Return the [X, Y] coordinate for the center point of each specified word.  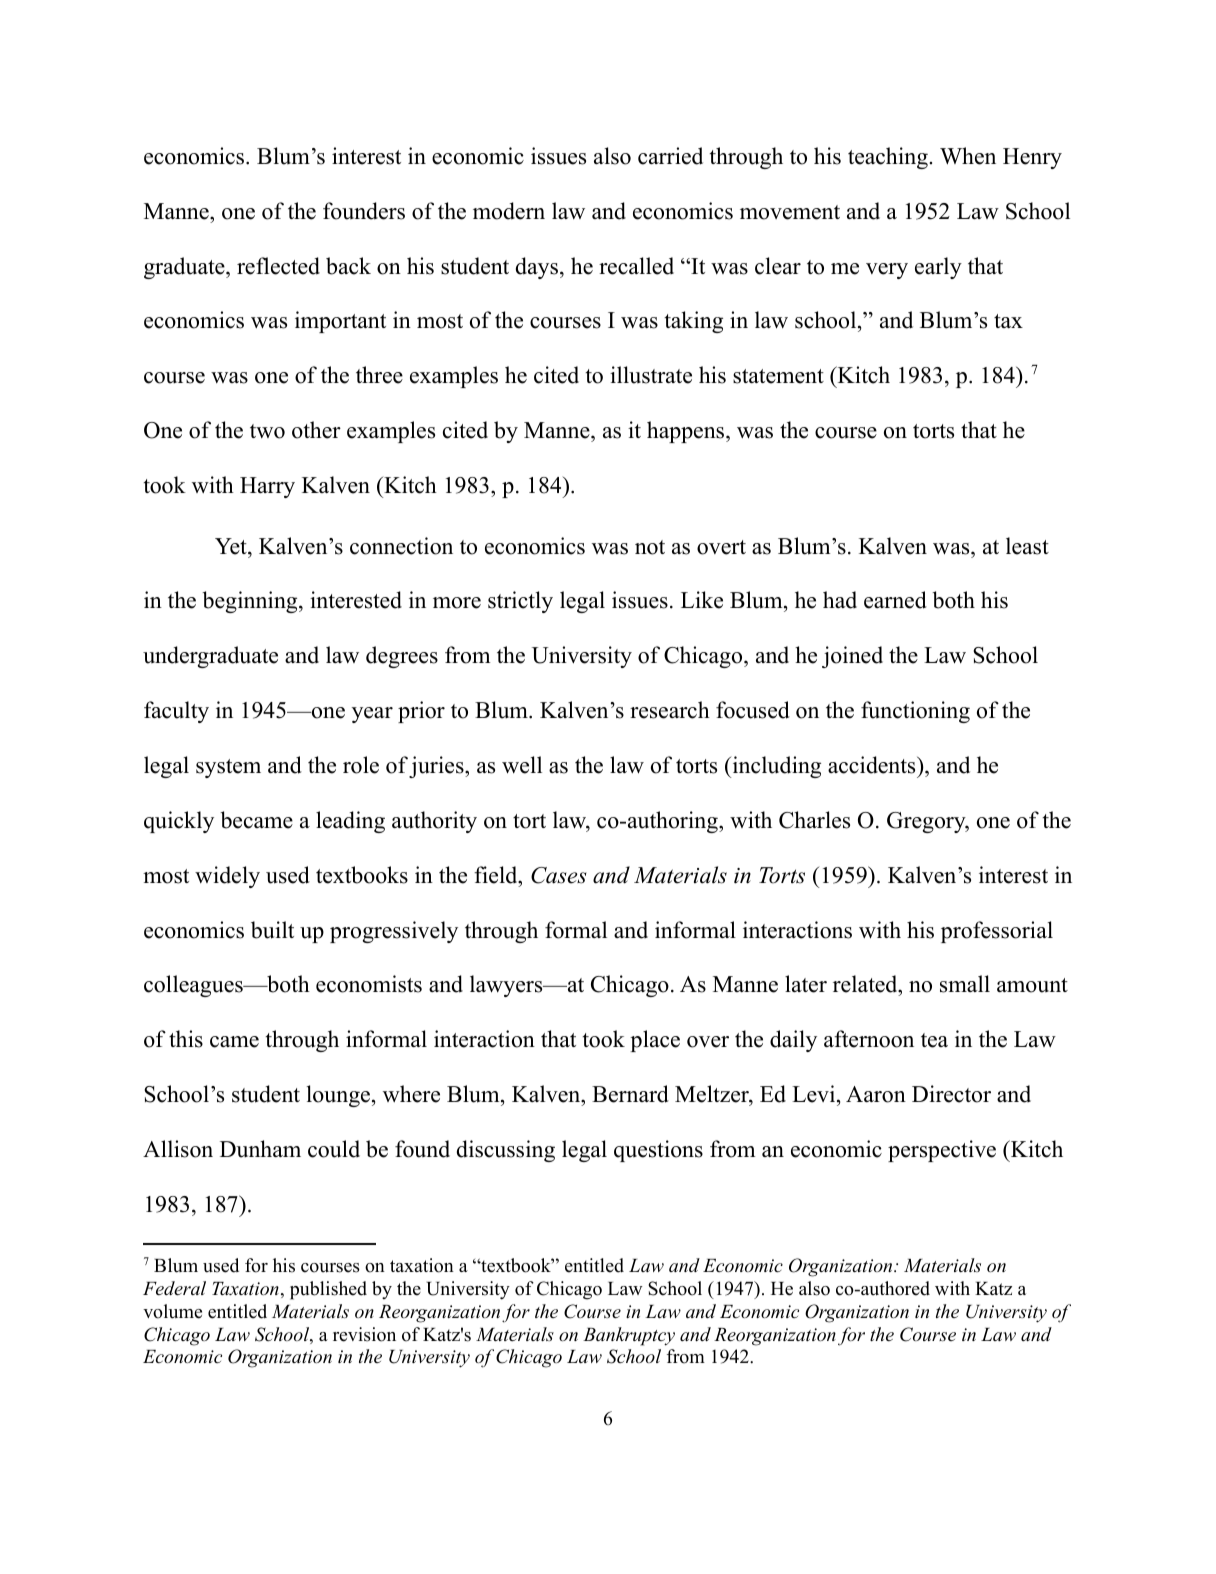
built [272, 930]
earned [895, 600]
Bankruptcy [629, 1336]
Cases [558, 875]
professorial [997, 932]
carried [670, 156]
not [650, 547]
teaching [888, 158]
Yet [232, 546]
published [328, 1290]
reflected [278, 266]
